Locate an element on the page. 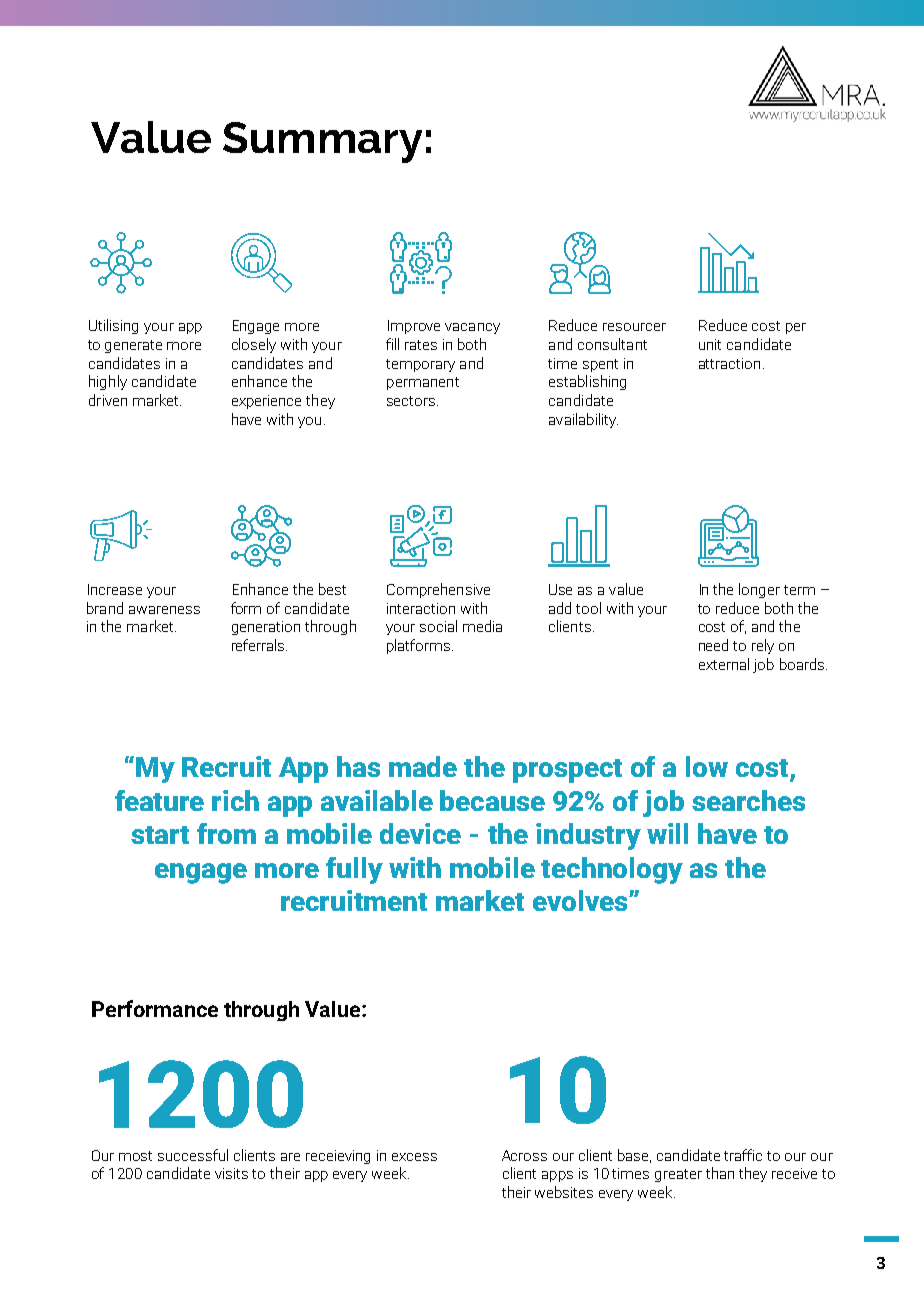 This page has height=1308, width=924. vacancy is located at coordinates (472, 328).
